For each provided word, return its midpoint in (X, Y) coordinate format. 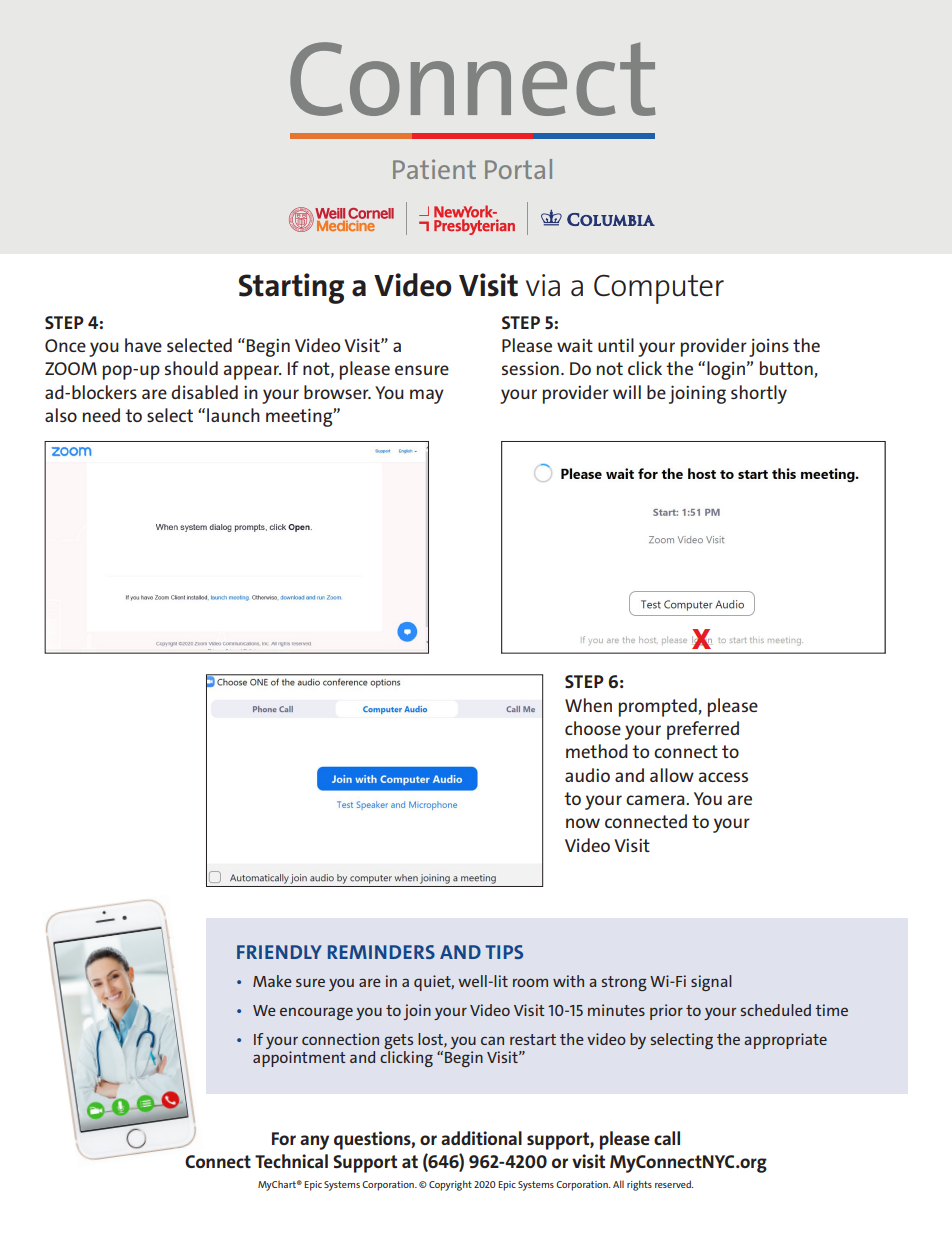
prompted (659, 707)
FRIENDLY (279, 952)
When (588, 705)
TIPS (504, 952)
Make (272, 981)
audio (587, 775)
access (723, 777)
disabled (204, 392)
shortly (759, 394)
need (101, 415)
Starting (291, 288)
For (284, 1138)
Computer (659, 289)
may (427, 396)
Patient (434, 169)
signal (711, 983)
